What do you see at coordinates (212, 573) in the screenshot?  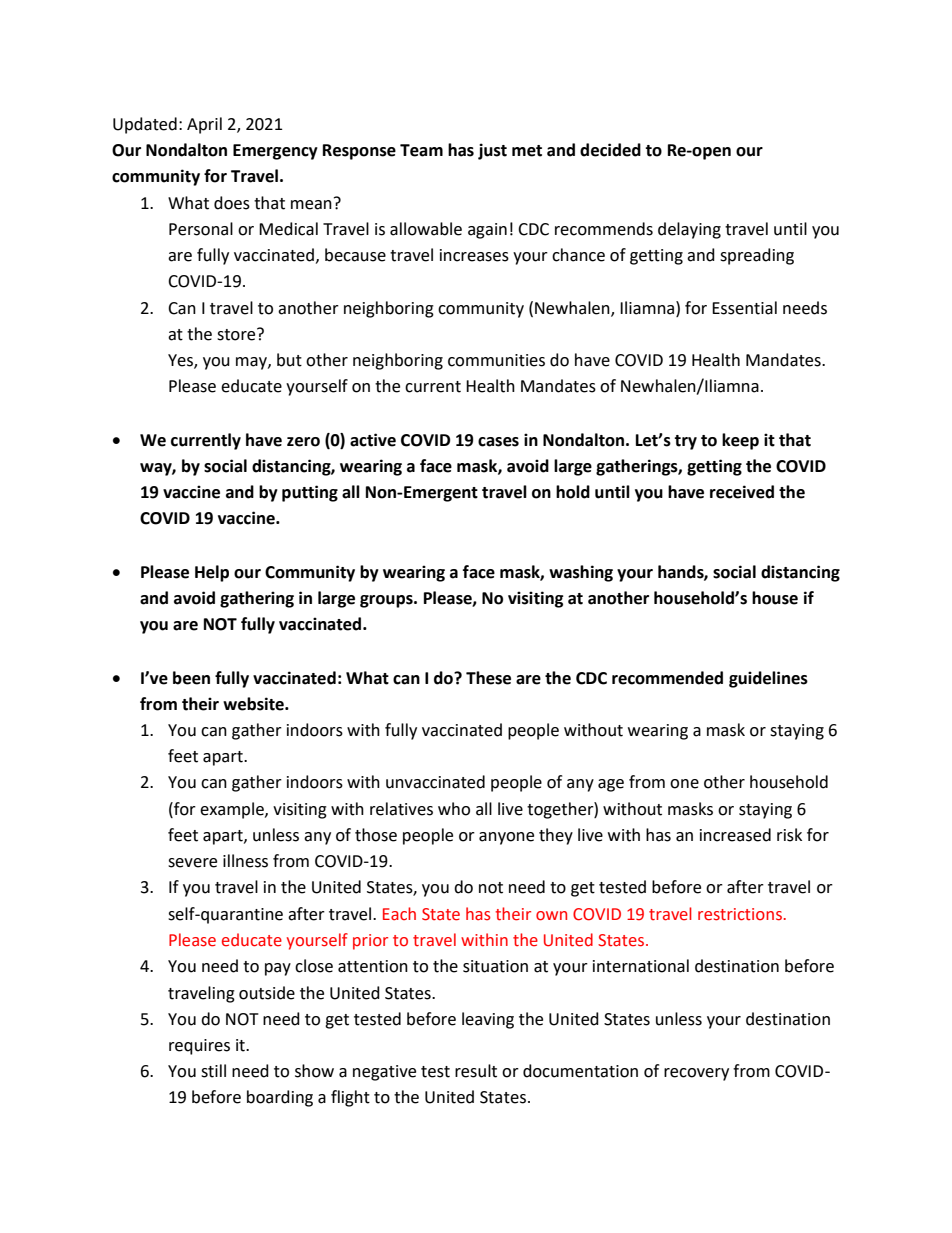 I see `Help` at bounding box center [212, 573].
